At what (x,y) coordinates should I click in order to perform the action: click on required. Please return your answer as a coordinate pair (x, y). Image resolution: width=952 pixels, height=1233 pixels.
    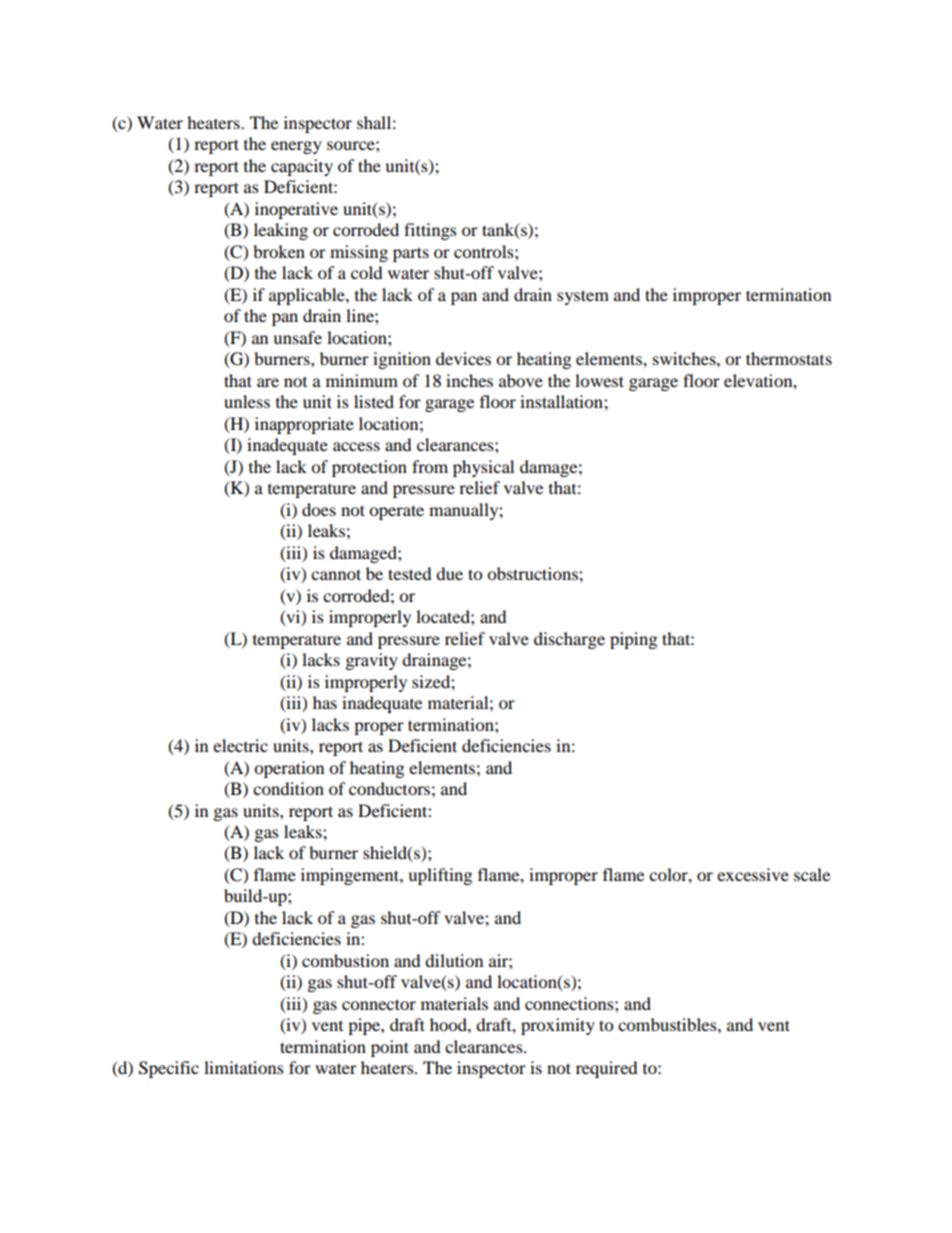
    Looking at the image, I should click on (607, 1069).
